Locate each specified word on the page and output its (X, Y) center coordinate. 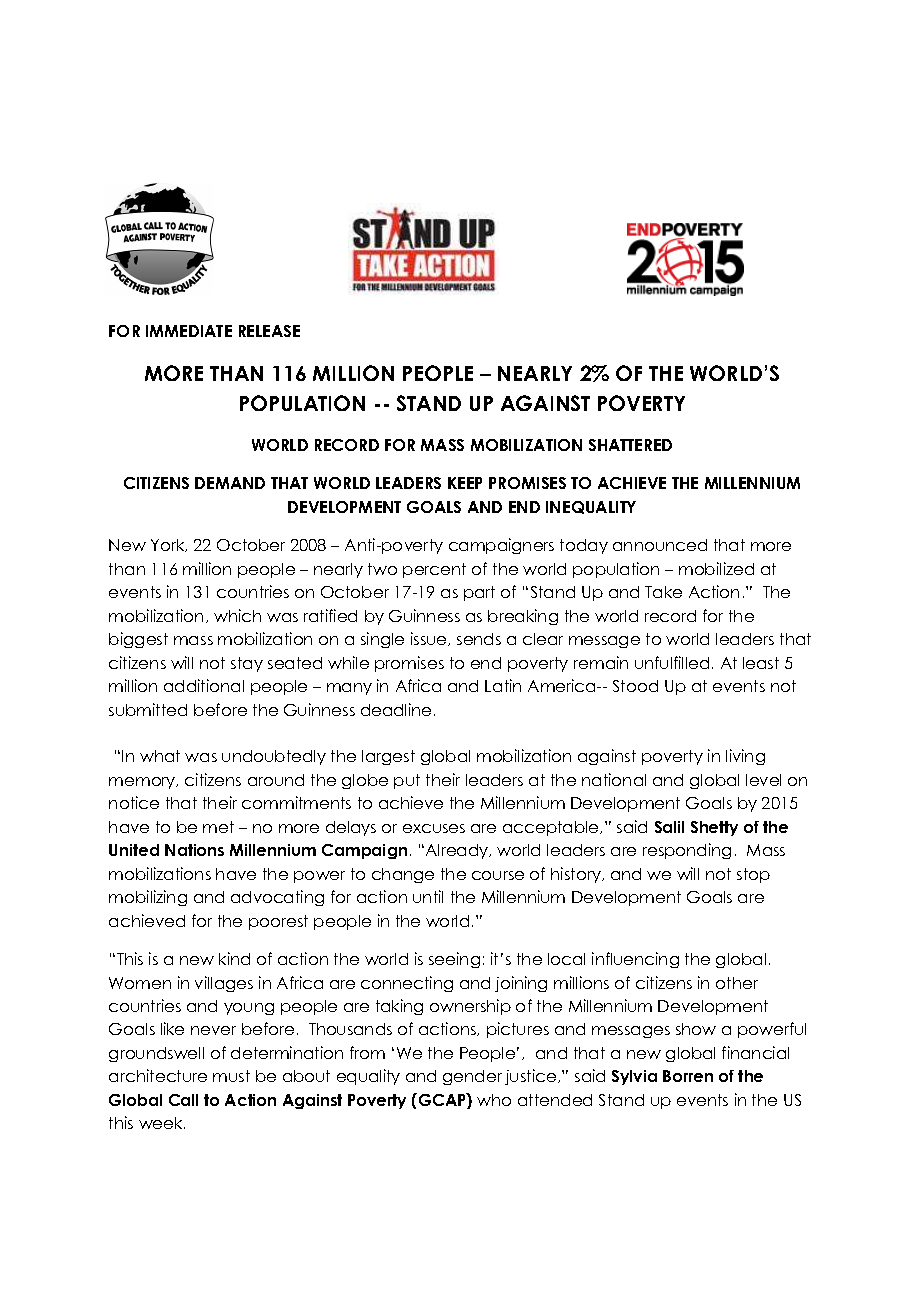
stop (753, 875)
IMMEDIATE (189, 331)
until (428, 896)
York (169, 545)
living (745, 757)
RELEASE (269, 331)
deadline (396, 709)
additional (204, 685)
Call (183, 1100)
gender (472, 1077)
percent (434, 570)
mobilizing (148, 898)
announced (660, 545)
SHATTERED (630, 445)
